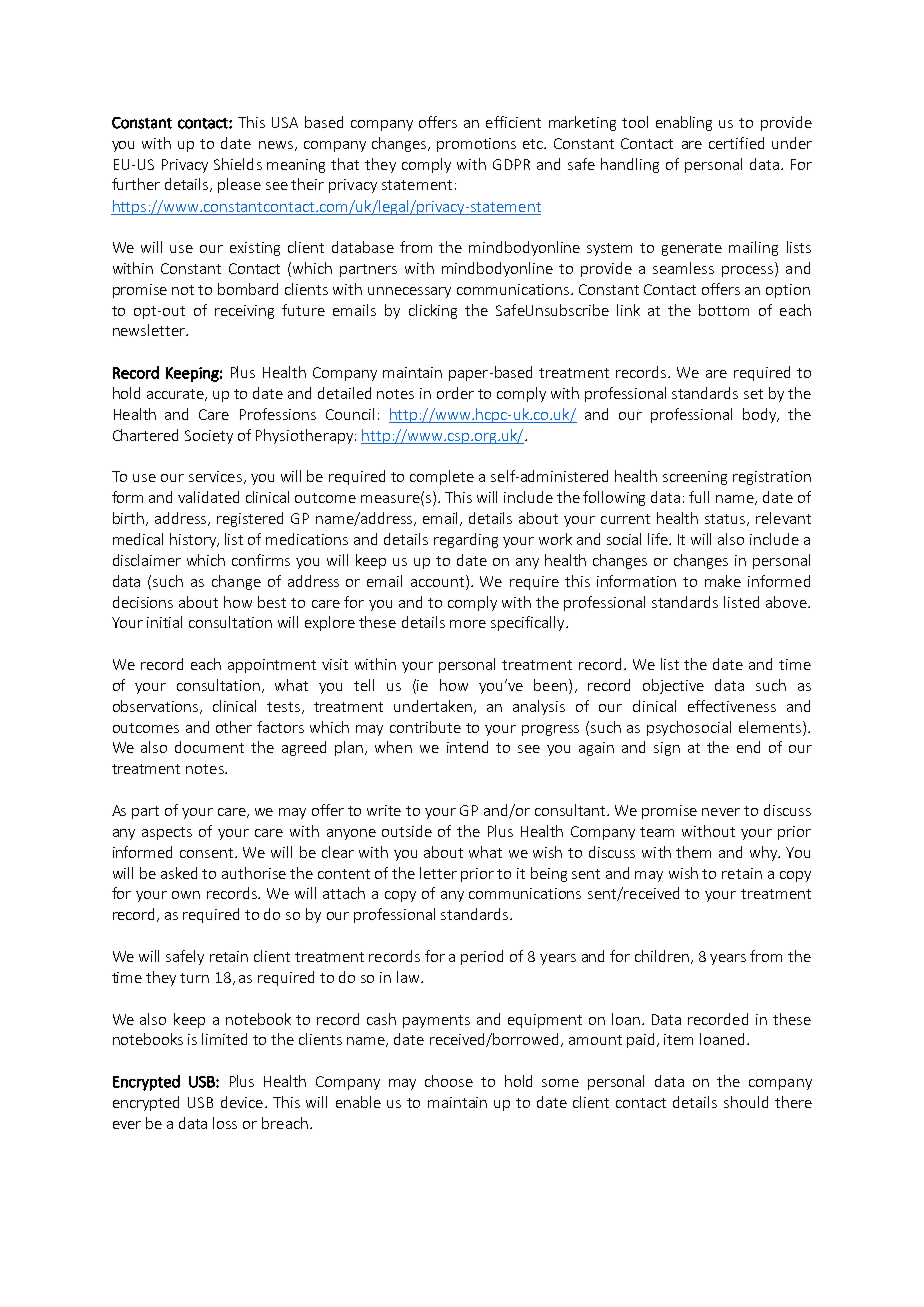 The width and height of the screenshot is (924, 1307). Describe the element at coordinates (455, 393) in the screenshot. I see `order` at that location.
